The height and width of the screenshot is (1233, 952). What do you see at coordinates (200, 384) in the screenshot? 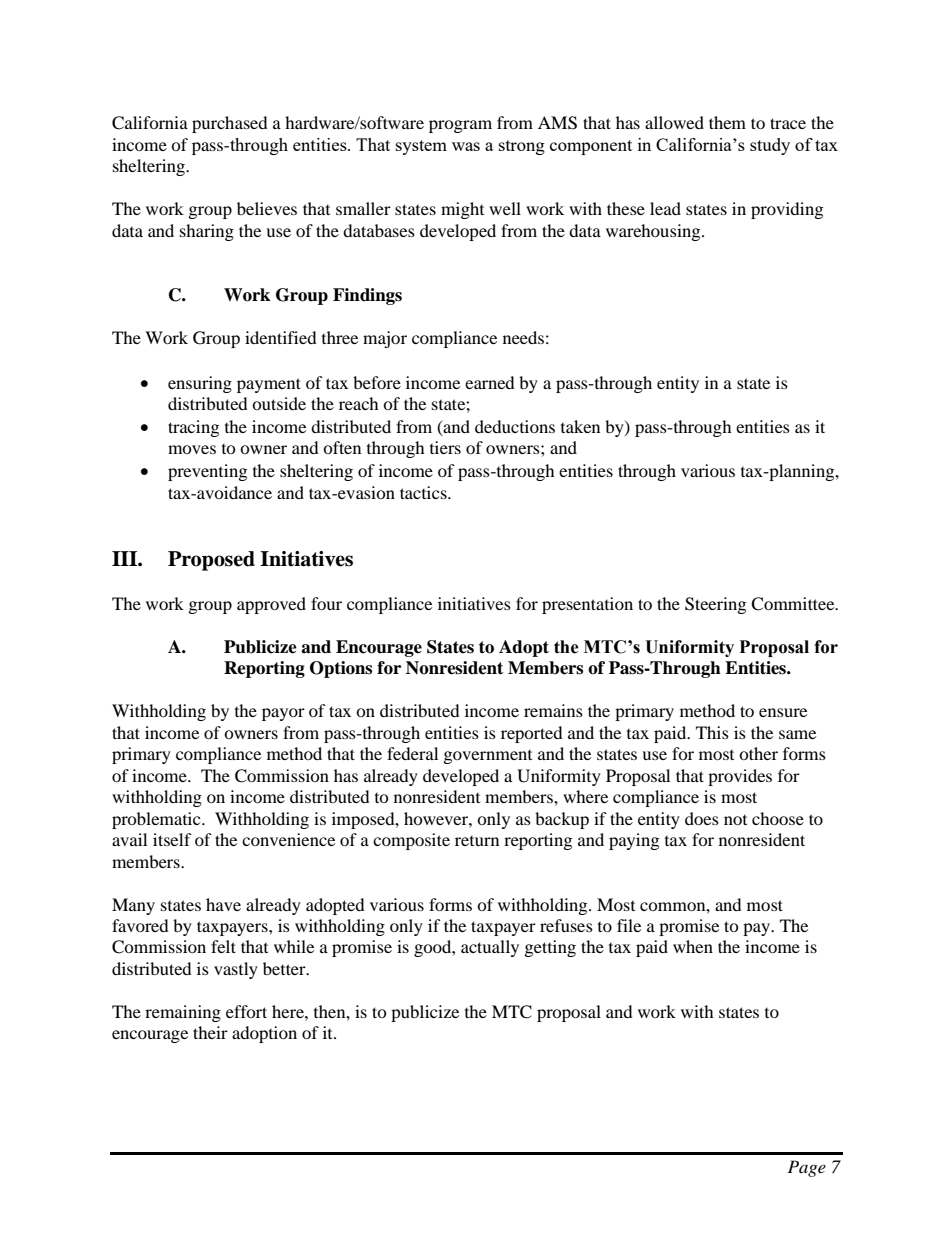
I see `ensuring` at bounding box center [200, 384].
